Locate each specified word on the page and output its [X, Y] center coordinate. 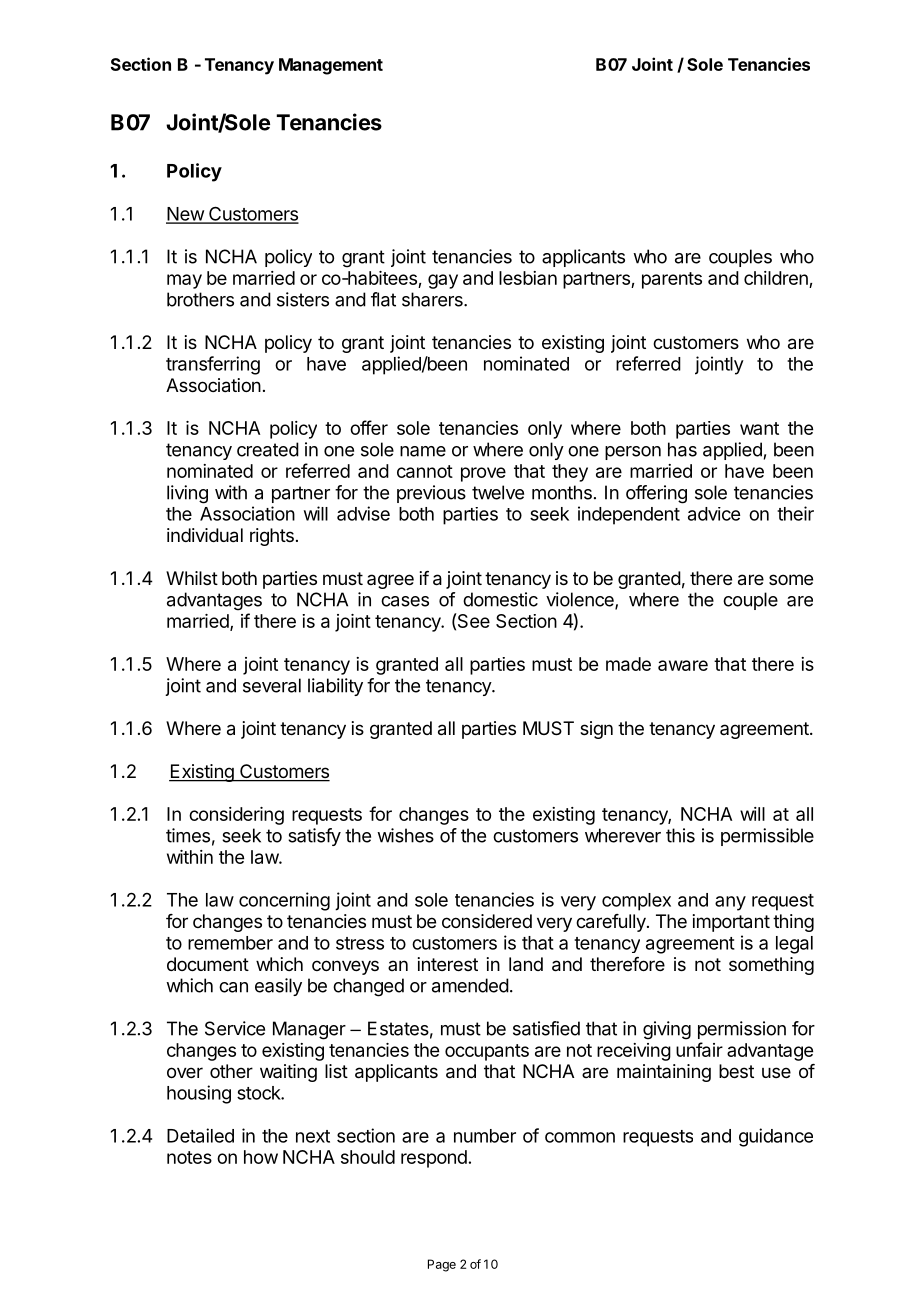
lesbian [528, 278]
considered [487, 921]
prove [483, 474]
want [759, 428]
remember [230, 943]
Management [331, 66]
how [261, 1157]
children [776, 278]
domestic [500, 599]
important [731, 923]
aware [683, 665]
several [272, 685]
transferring [213, 365]
